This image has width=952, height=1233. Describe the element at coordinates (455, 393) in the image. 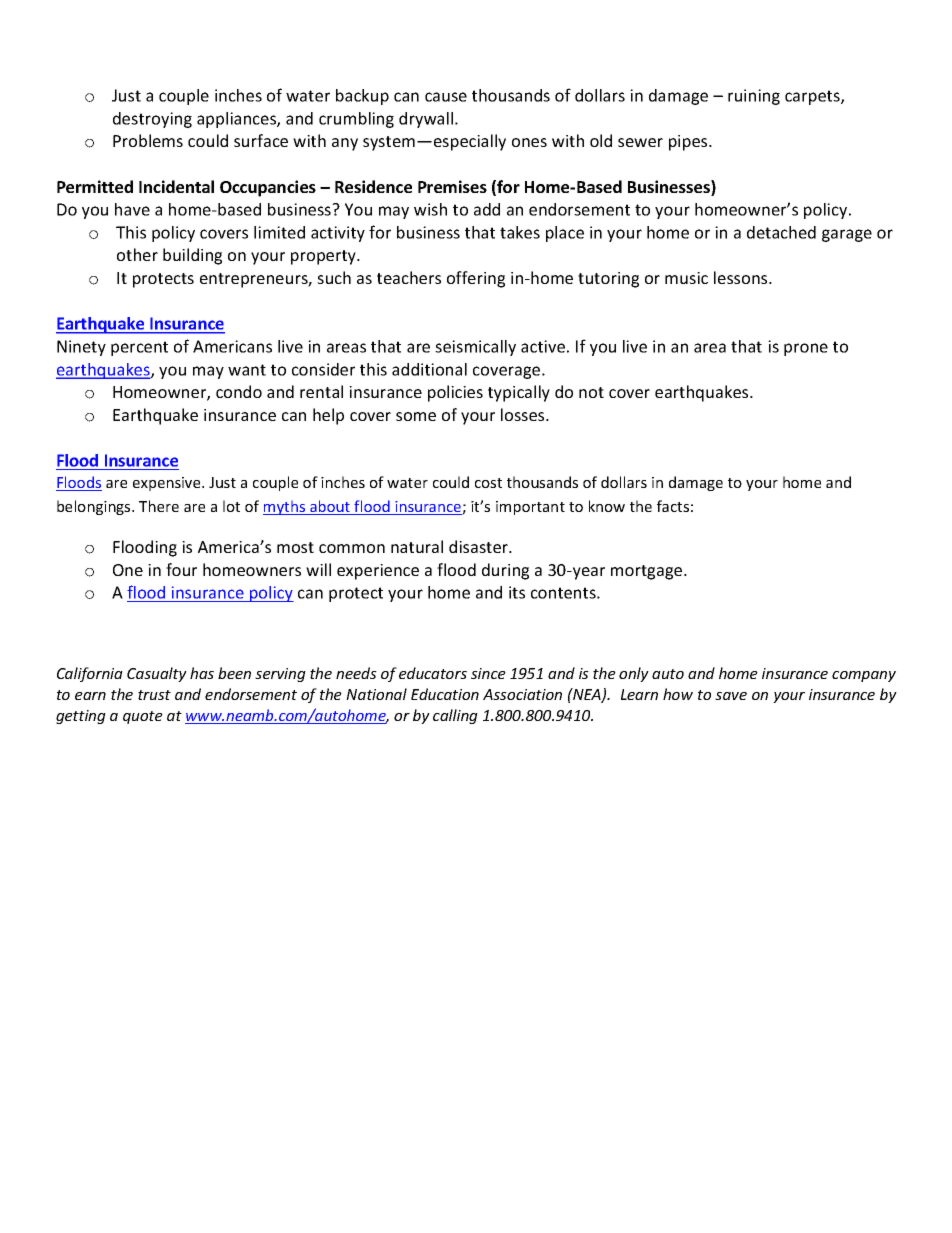

I see `policies` at that location.
